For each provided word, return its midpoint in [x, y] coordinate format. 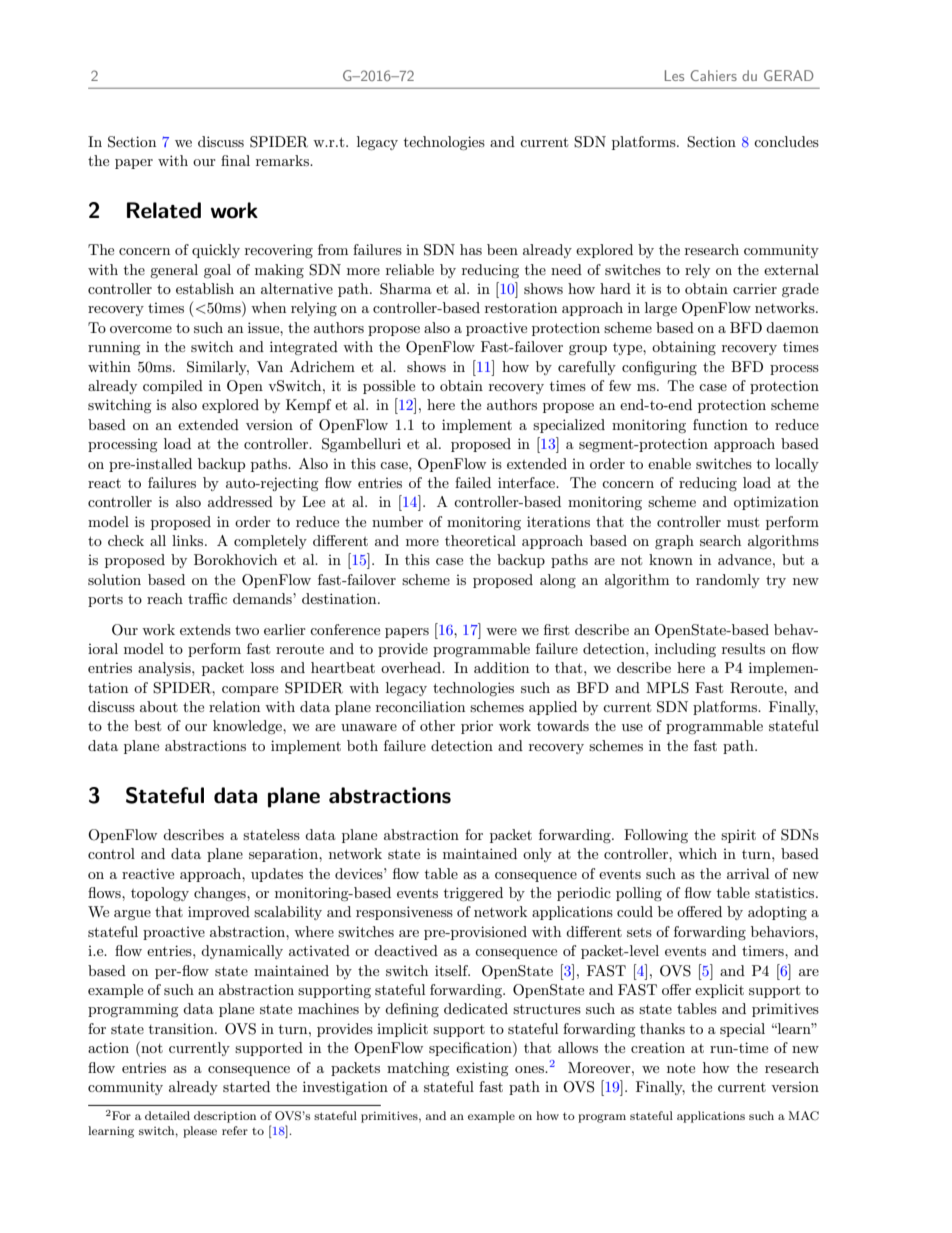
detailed [167, 1115]
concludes [786, 141]
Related [164, 210]
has [471, 249]
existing [482, 1069]
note [681, 1068]
